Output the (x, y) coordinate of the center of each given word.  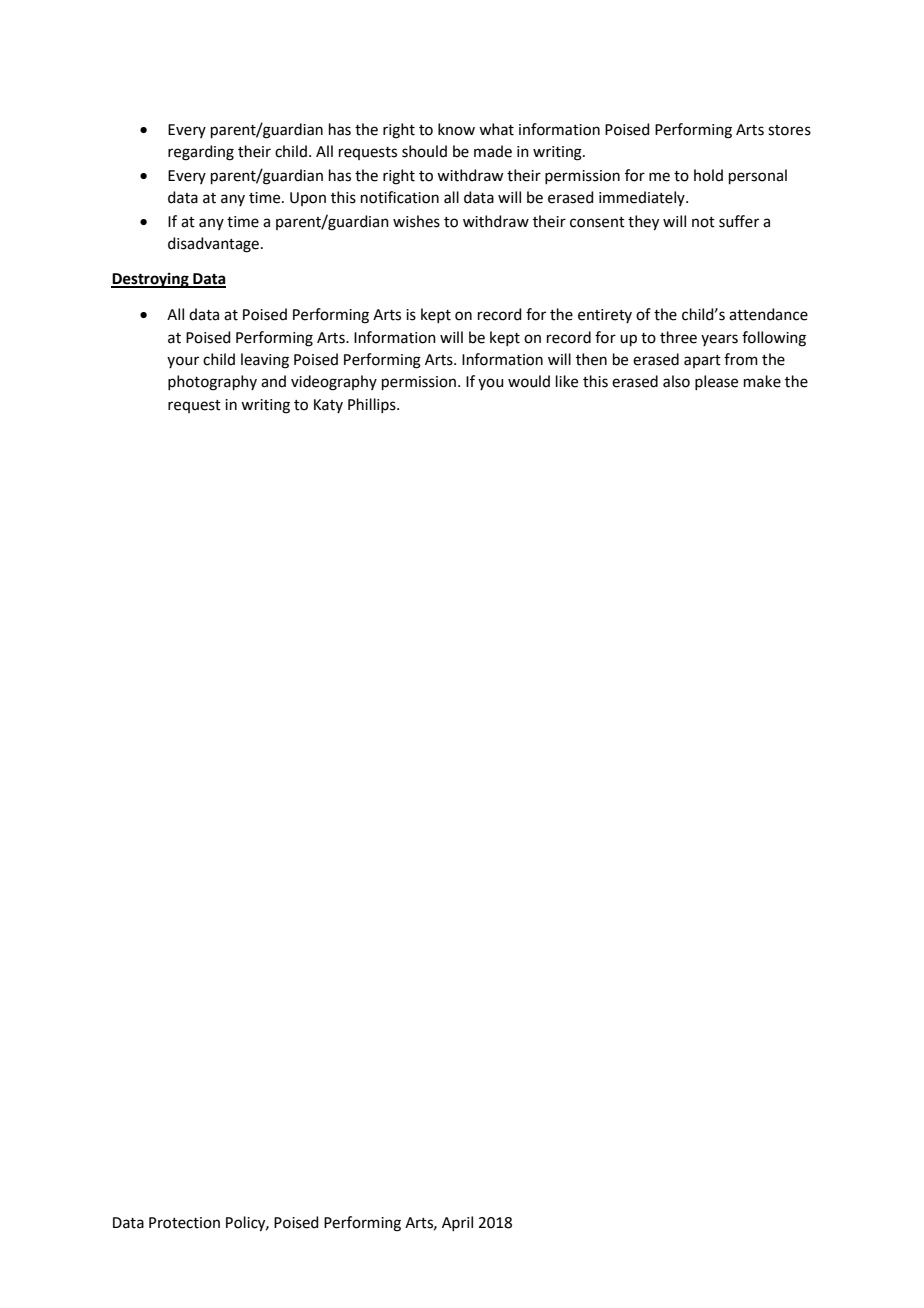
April (457, 1223)
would (529, 381)
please (716, 382)
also (676, 381)
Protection (184, 1223)
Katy (328, 406)
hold (708, 175)
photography (212, 383)
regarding (201, 153)
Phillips (373, 405)
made (493, 151)
